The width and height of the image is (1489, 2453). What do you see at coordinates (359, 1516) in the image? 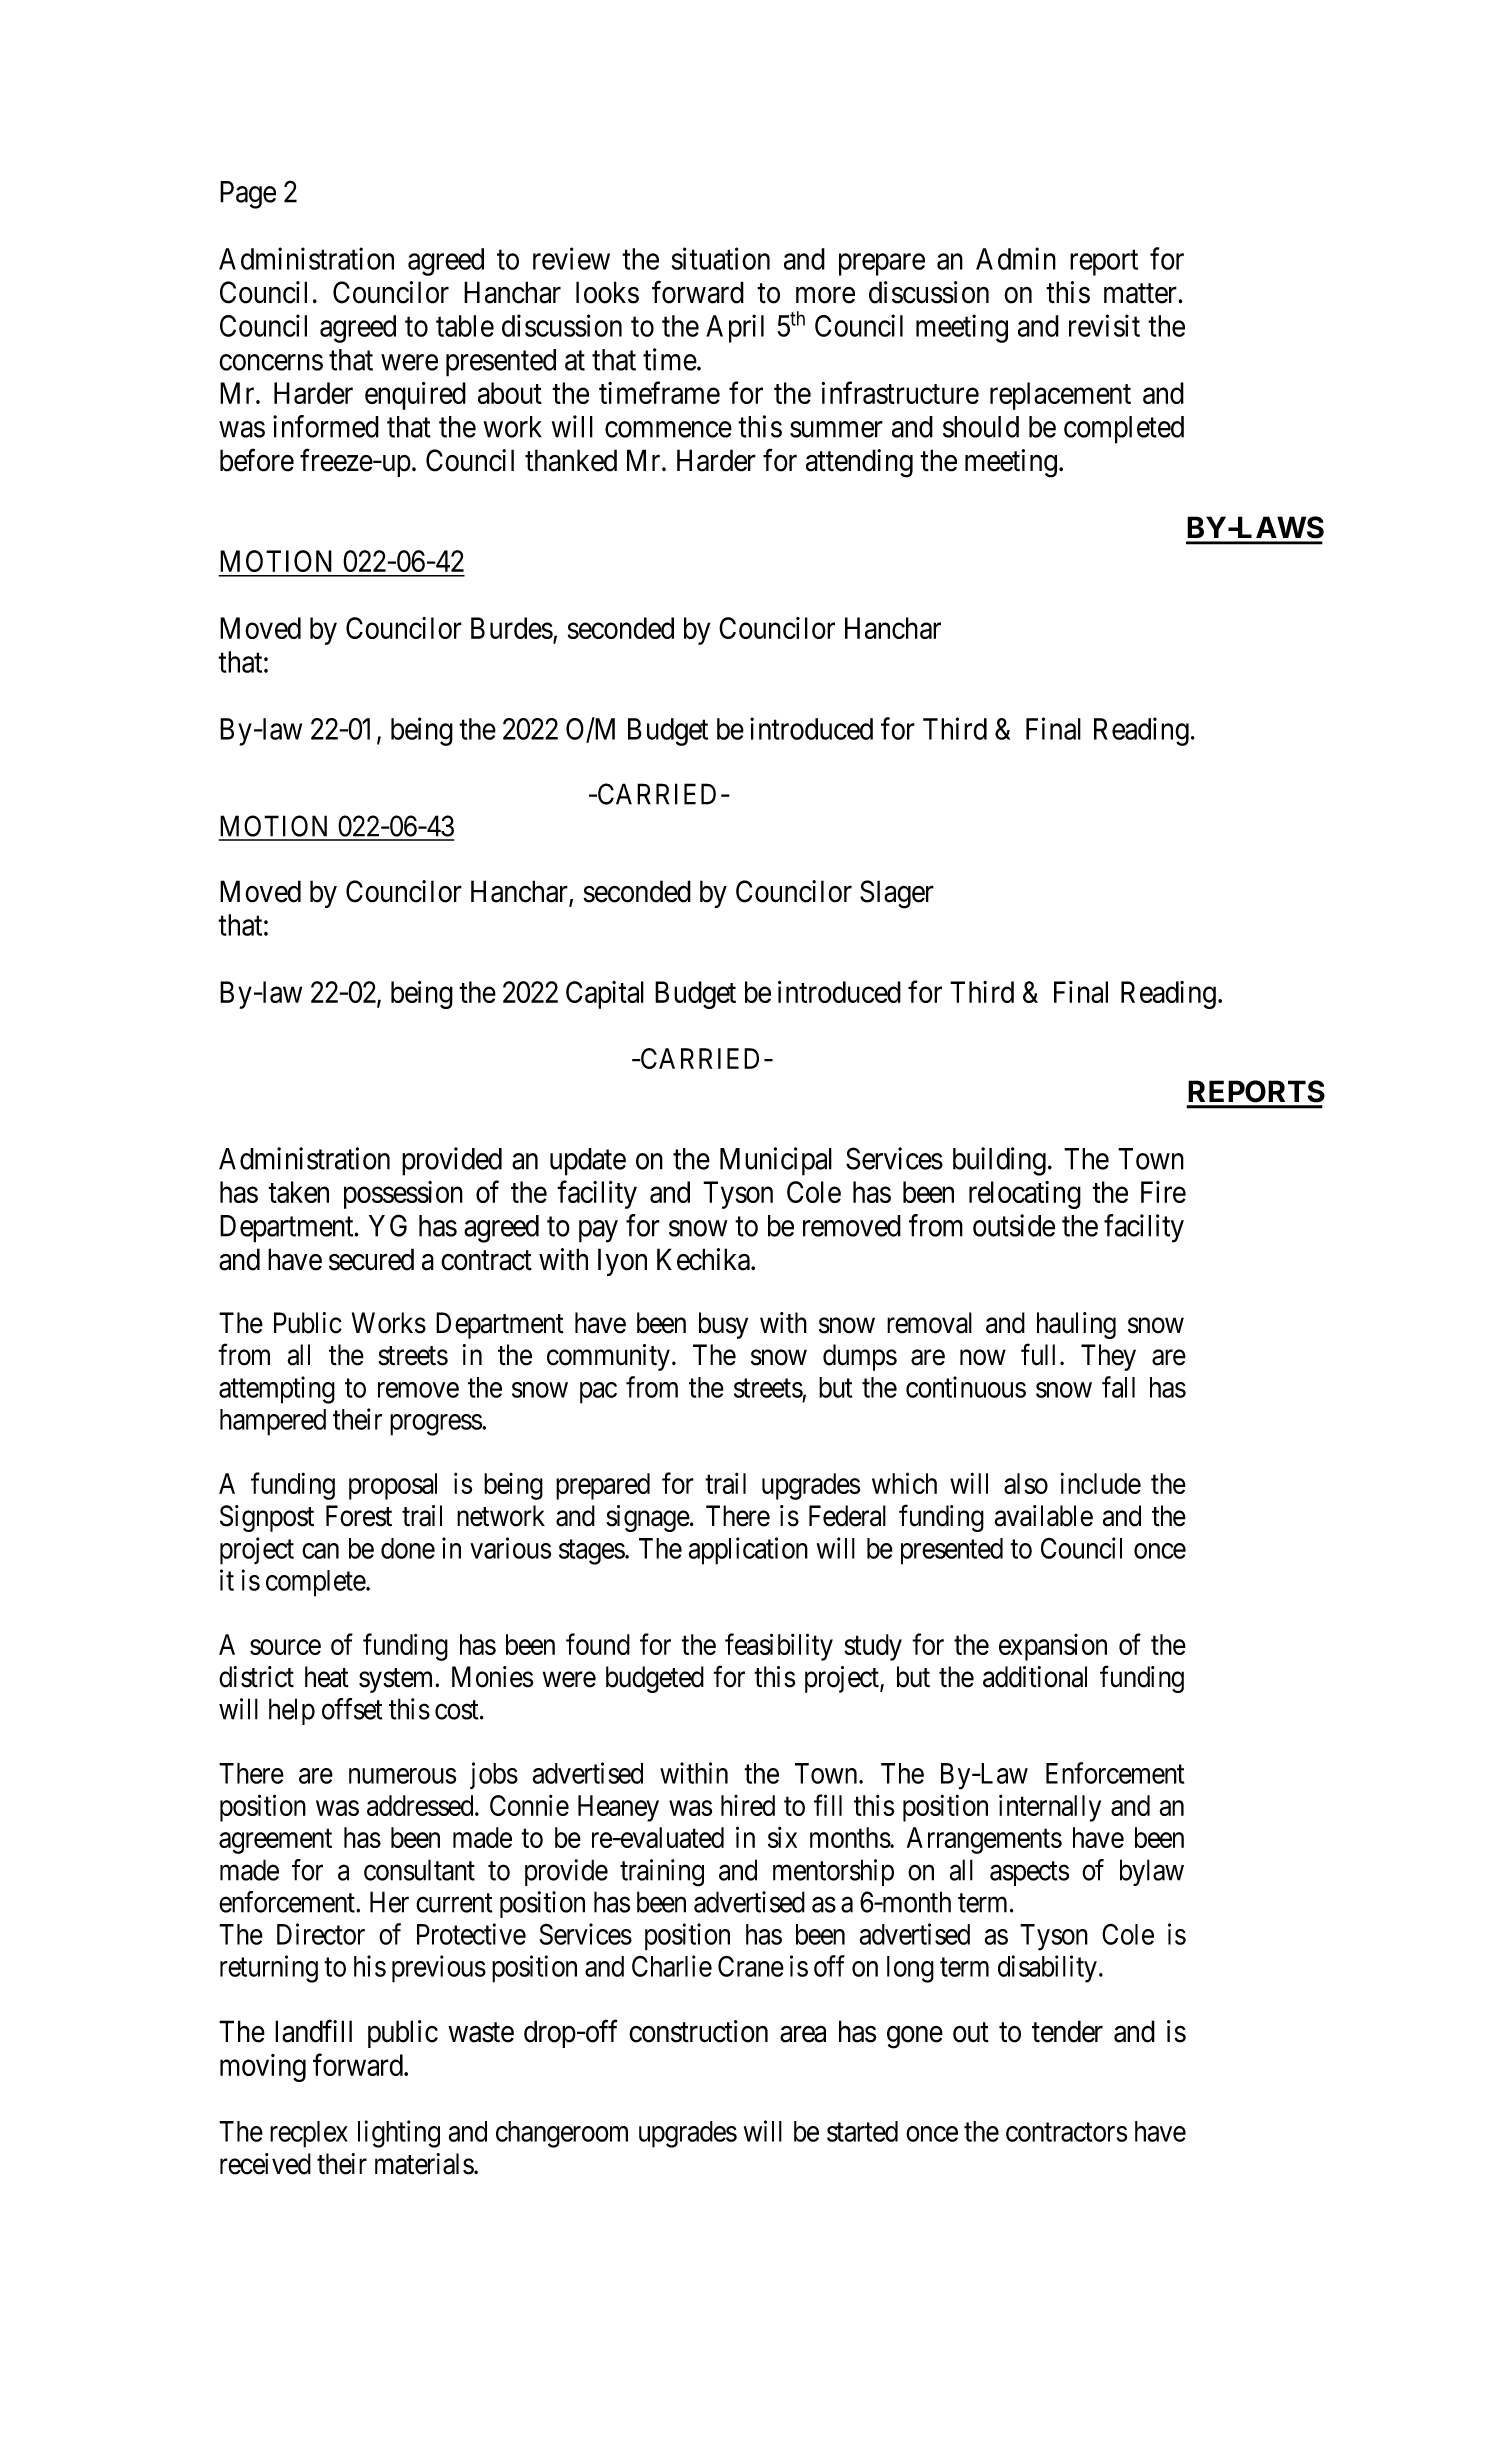
I see `Forest` at bounding box center [359, 1516].
